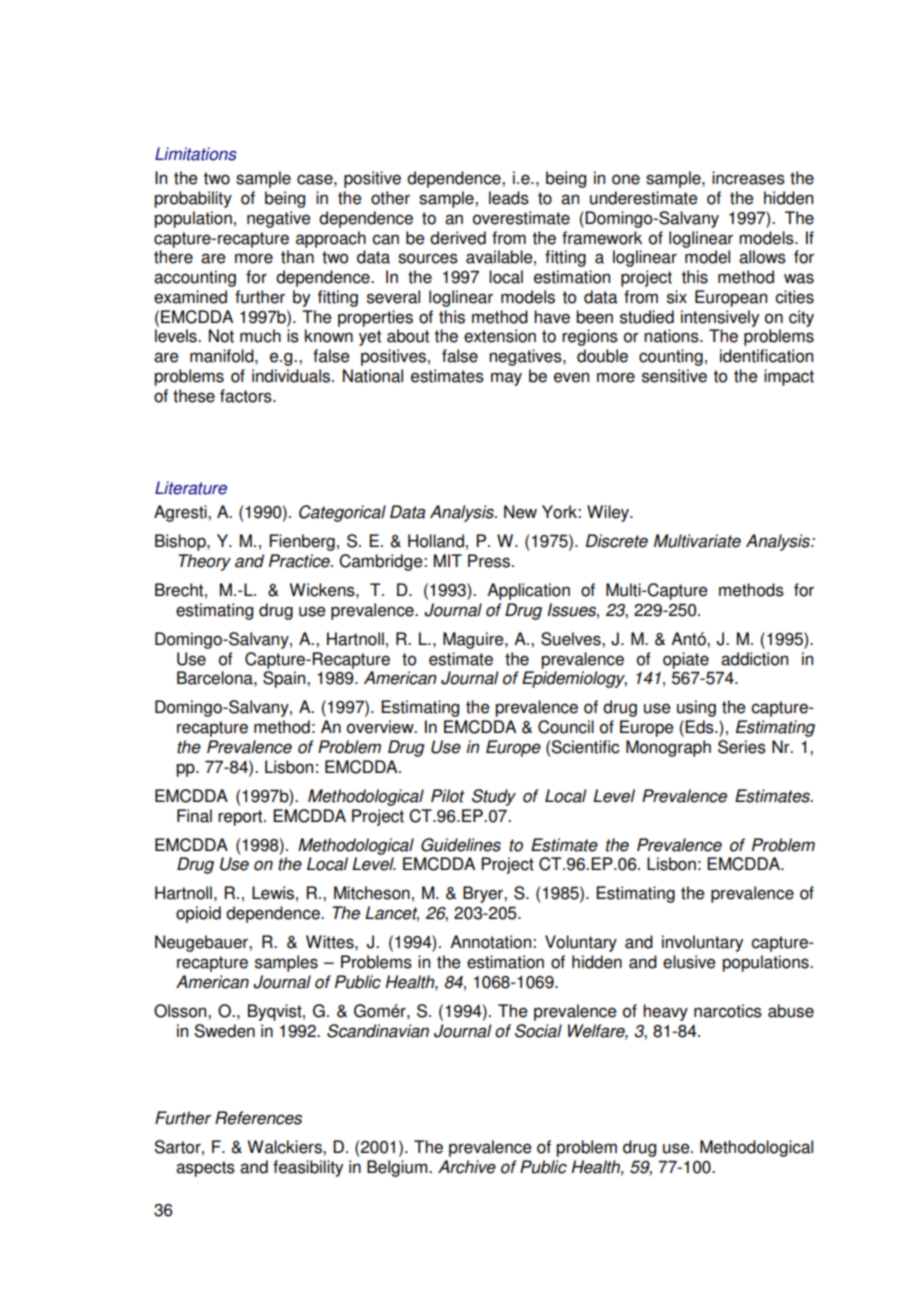  What do you see at coordinates (258, 1118) in the screenshot?
I see `References` at bounding box center [258, 1118].
